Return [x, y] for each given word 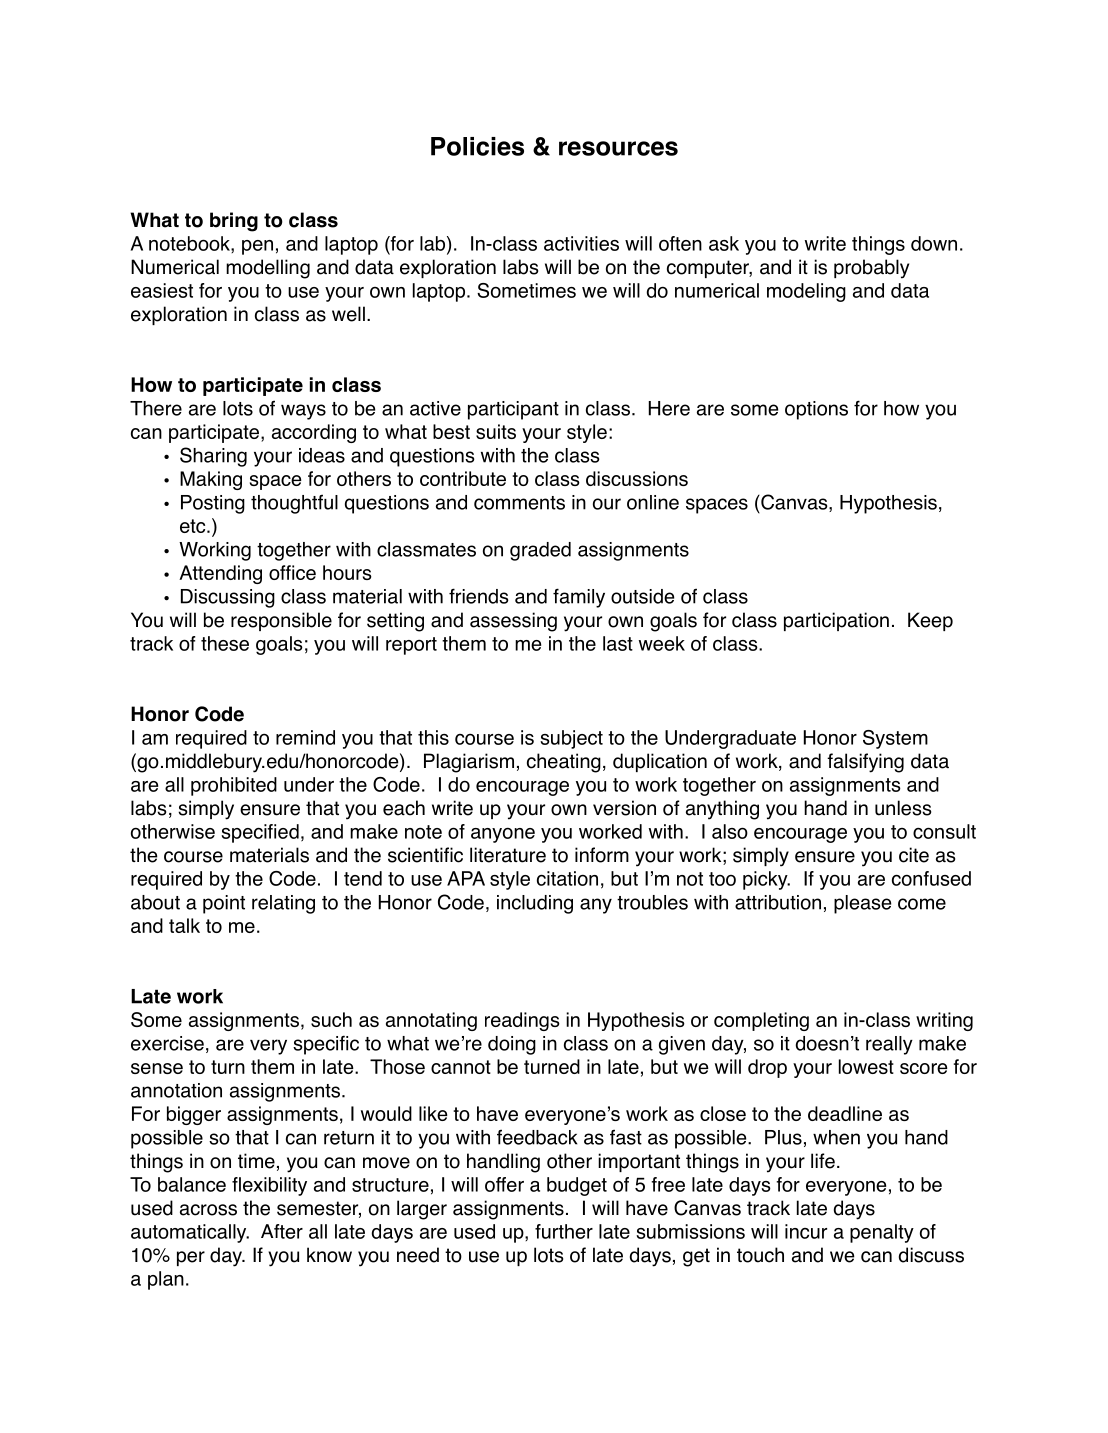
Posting [213, 504]
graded [540, 551]
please [862, 904]
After [282, 1231]
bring [234, 222]
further [564, 1231]
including [535, 904]
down [934, 243]
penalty [882, 1233]
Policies [477, 146]
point [224, 904]
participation [836, 621]
